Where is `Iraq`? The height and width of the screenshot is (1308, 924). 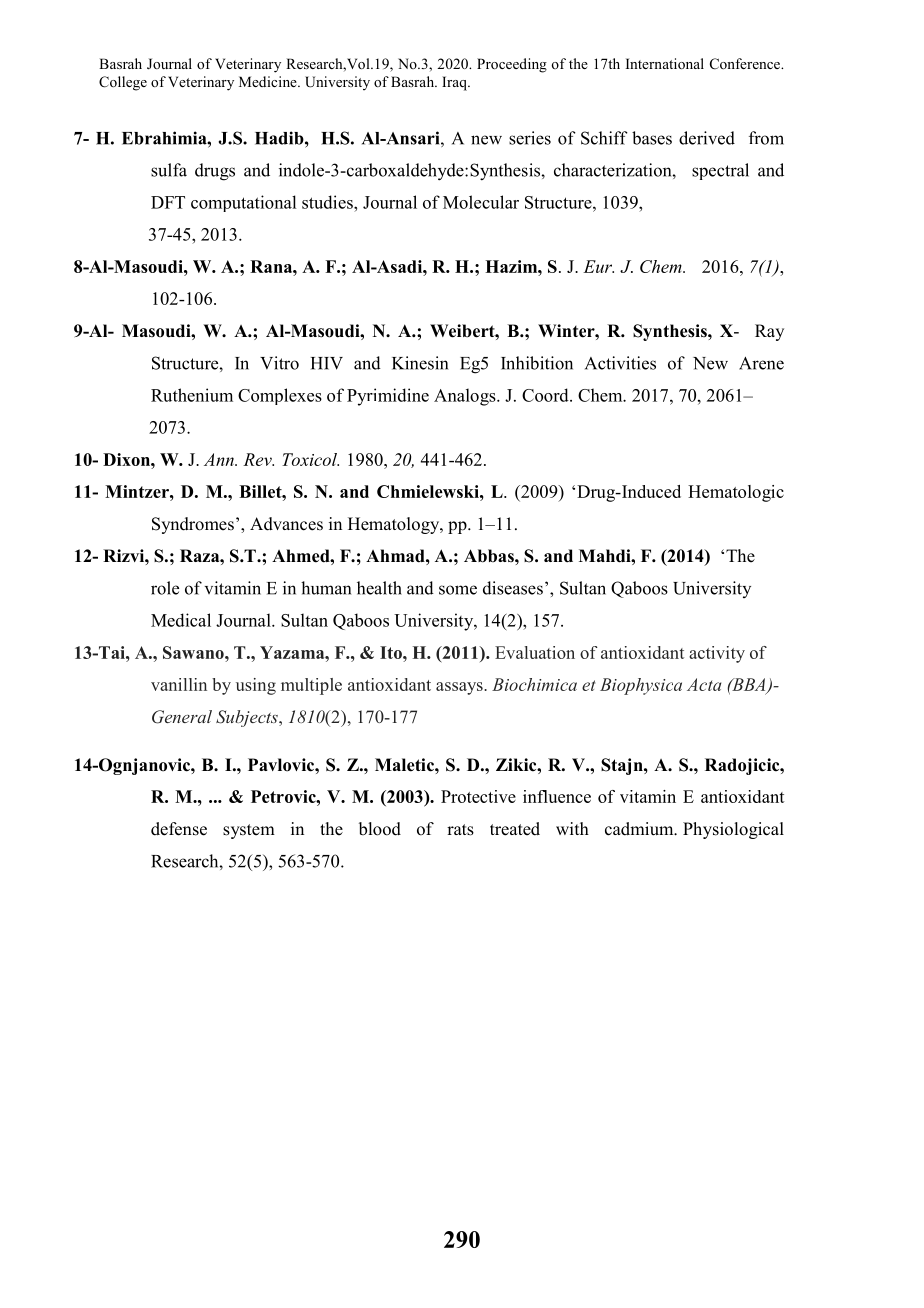 Iraq is located at coordinates (455, 83).
